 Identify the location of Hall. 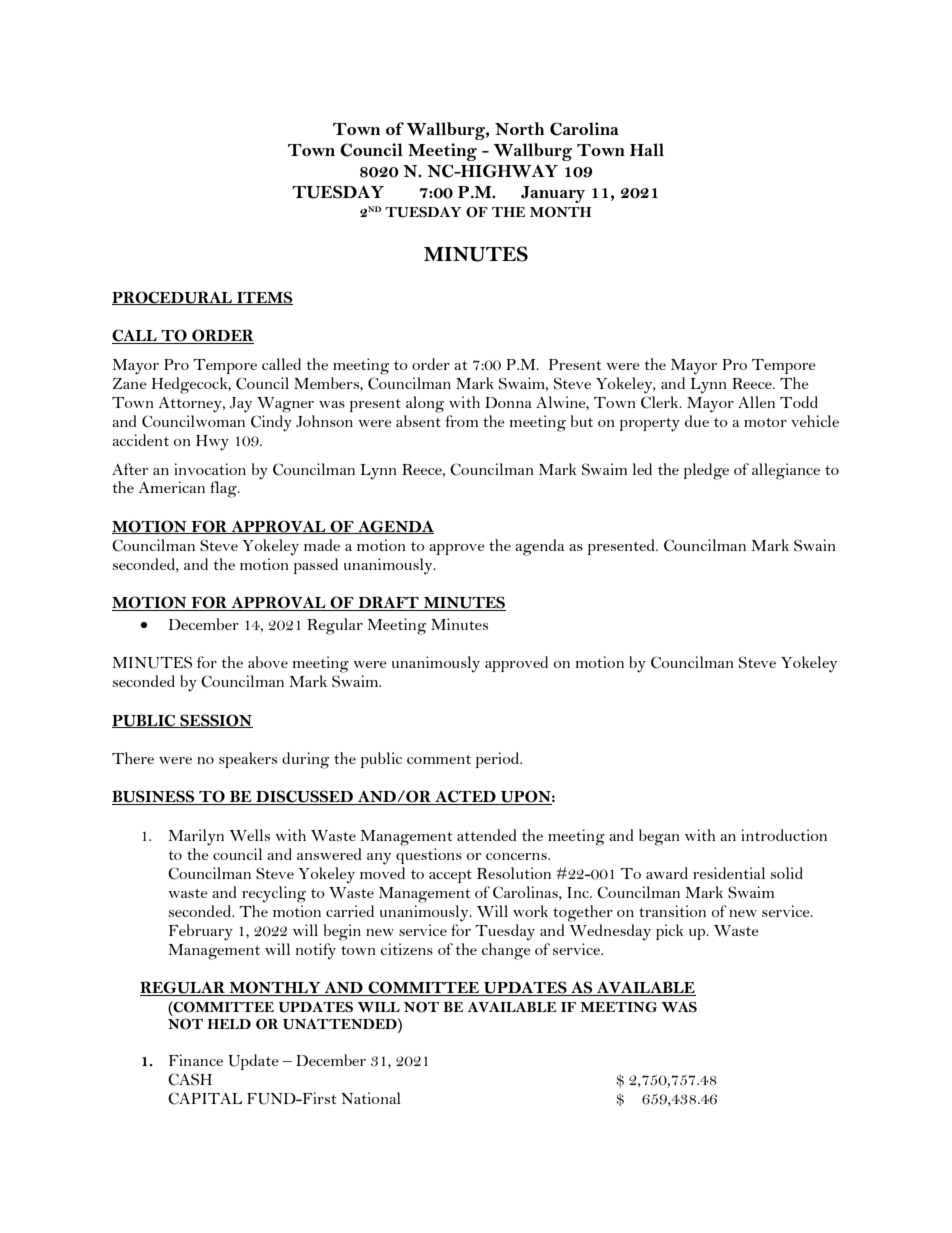
(647, 149).
